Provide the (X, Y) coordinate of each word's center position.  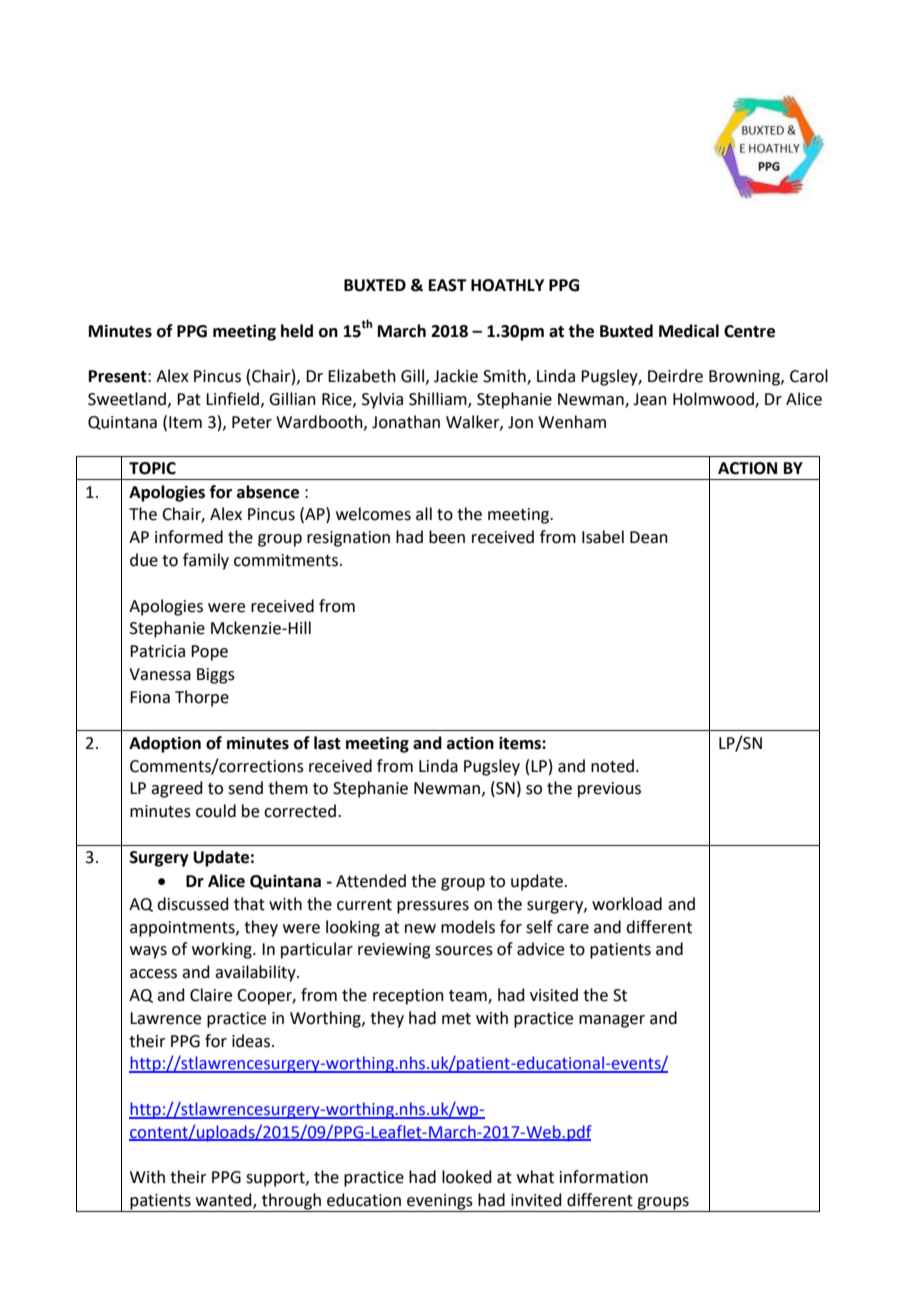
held (297, 331)
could (216, 811)
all (424, 514)
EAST (448, 285)
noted (612, 766)
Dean (649, 537)
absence (268, 492)
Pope (209, 653)
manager (612, 1021)
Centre (749, 331)
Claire (211, 995)
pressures (433, 907)
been (447, 537)
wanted (225, 1200)
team (469, 997)
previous (609, 790)
